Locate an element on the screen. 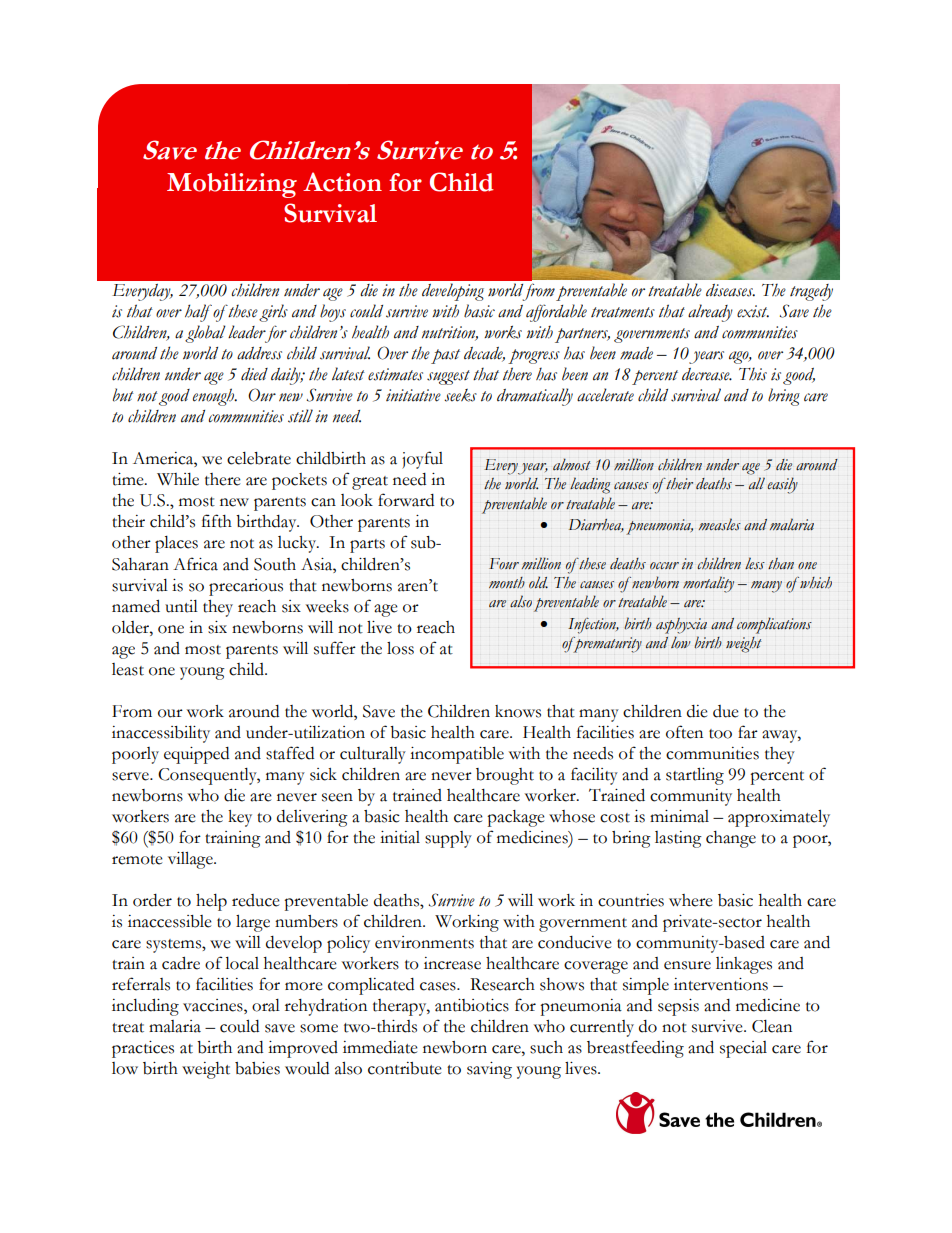 The width and height of the screenshot is (952, 1233). change is located at coordinates (731, 839).
